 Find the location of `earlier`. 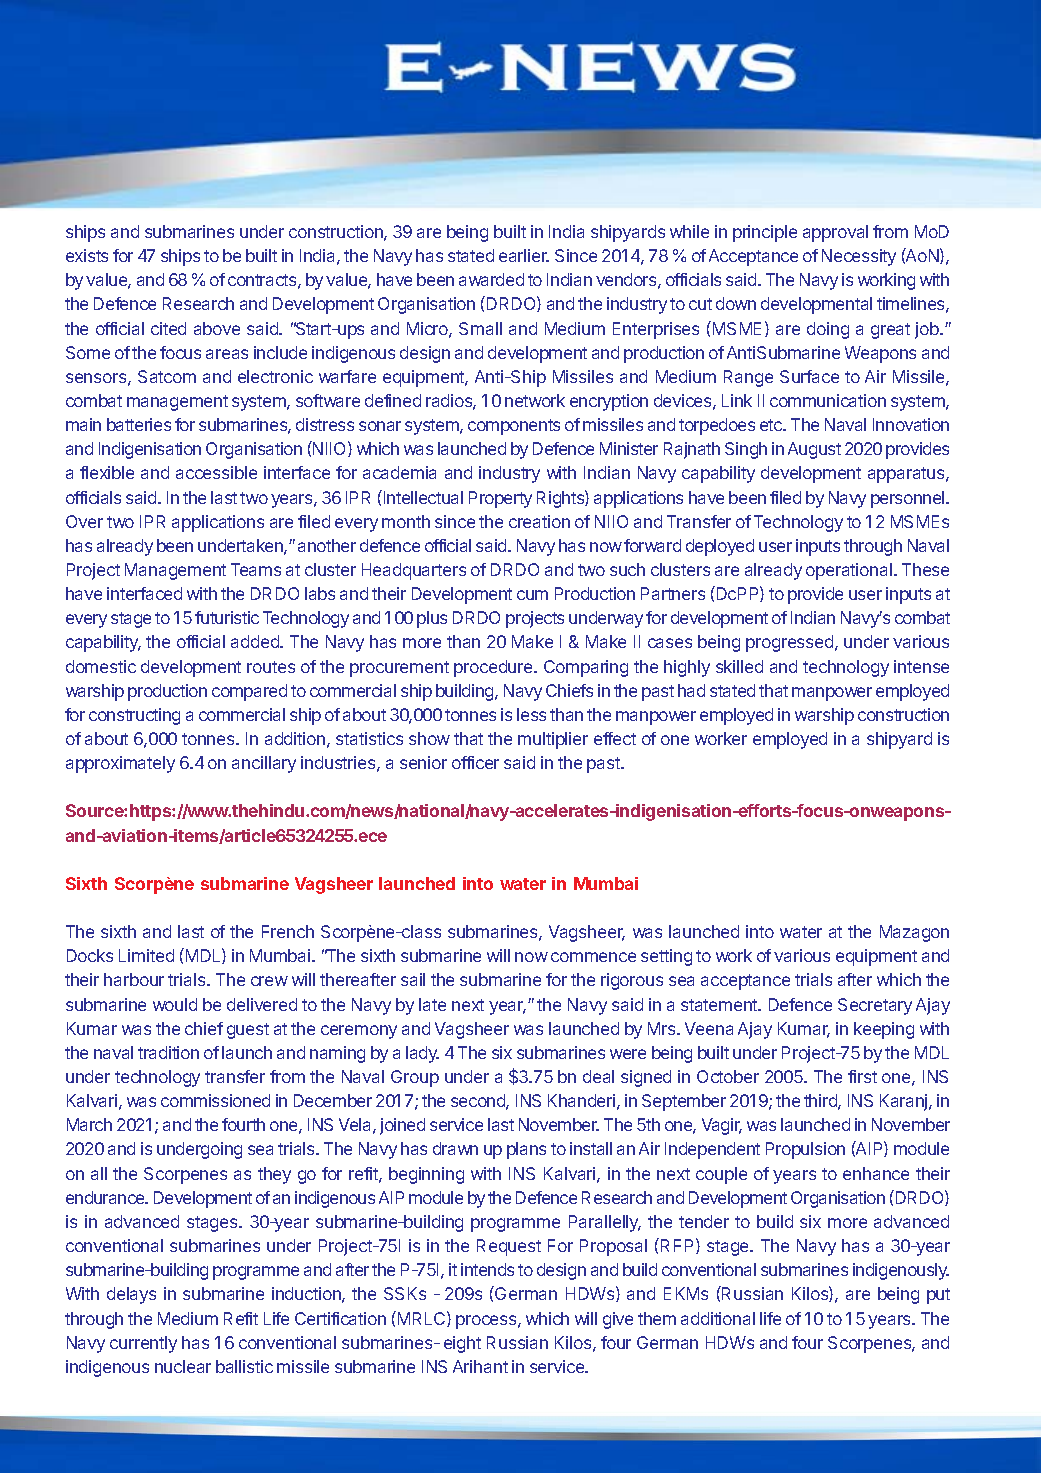

earlier is located at coordinates (524, 255).
